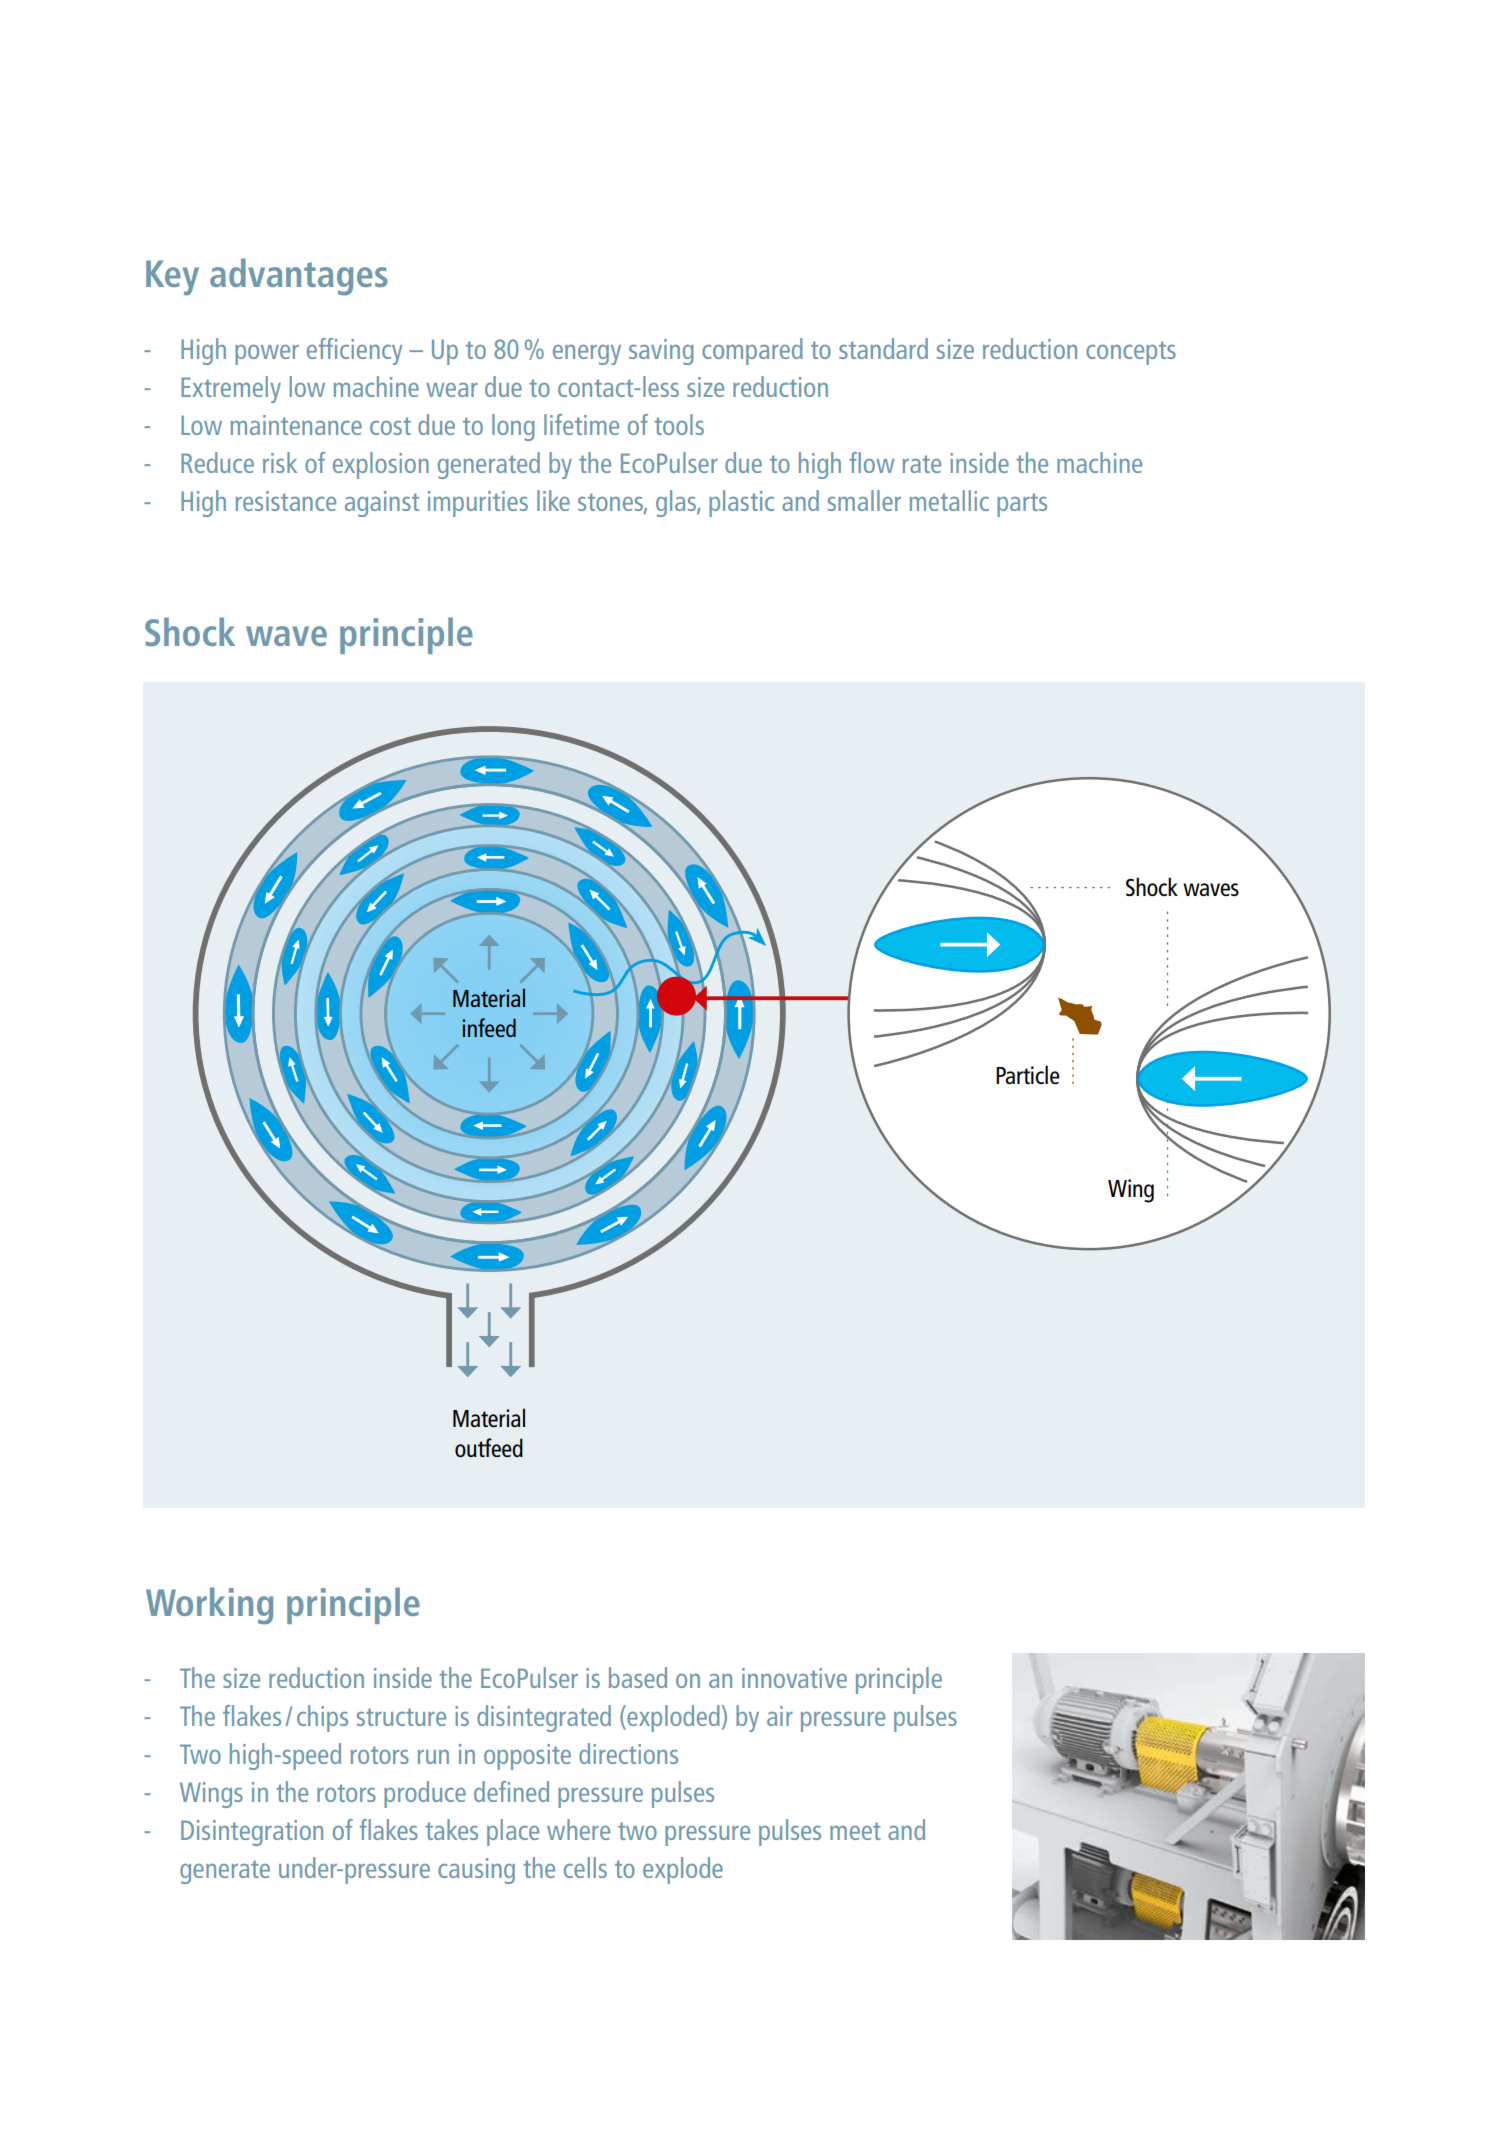  I want to click on saving, so click(661, 352).
